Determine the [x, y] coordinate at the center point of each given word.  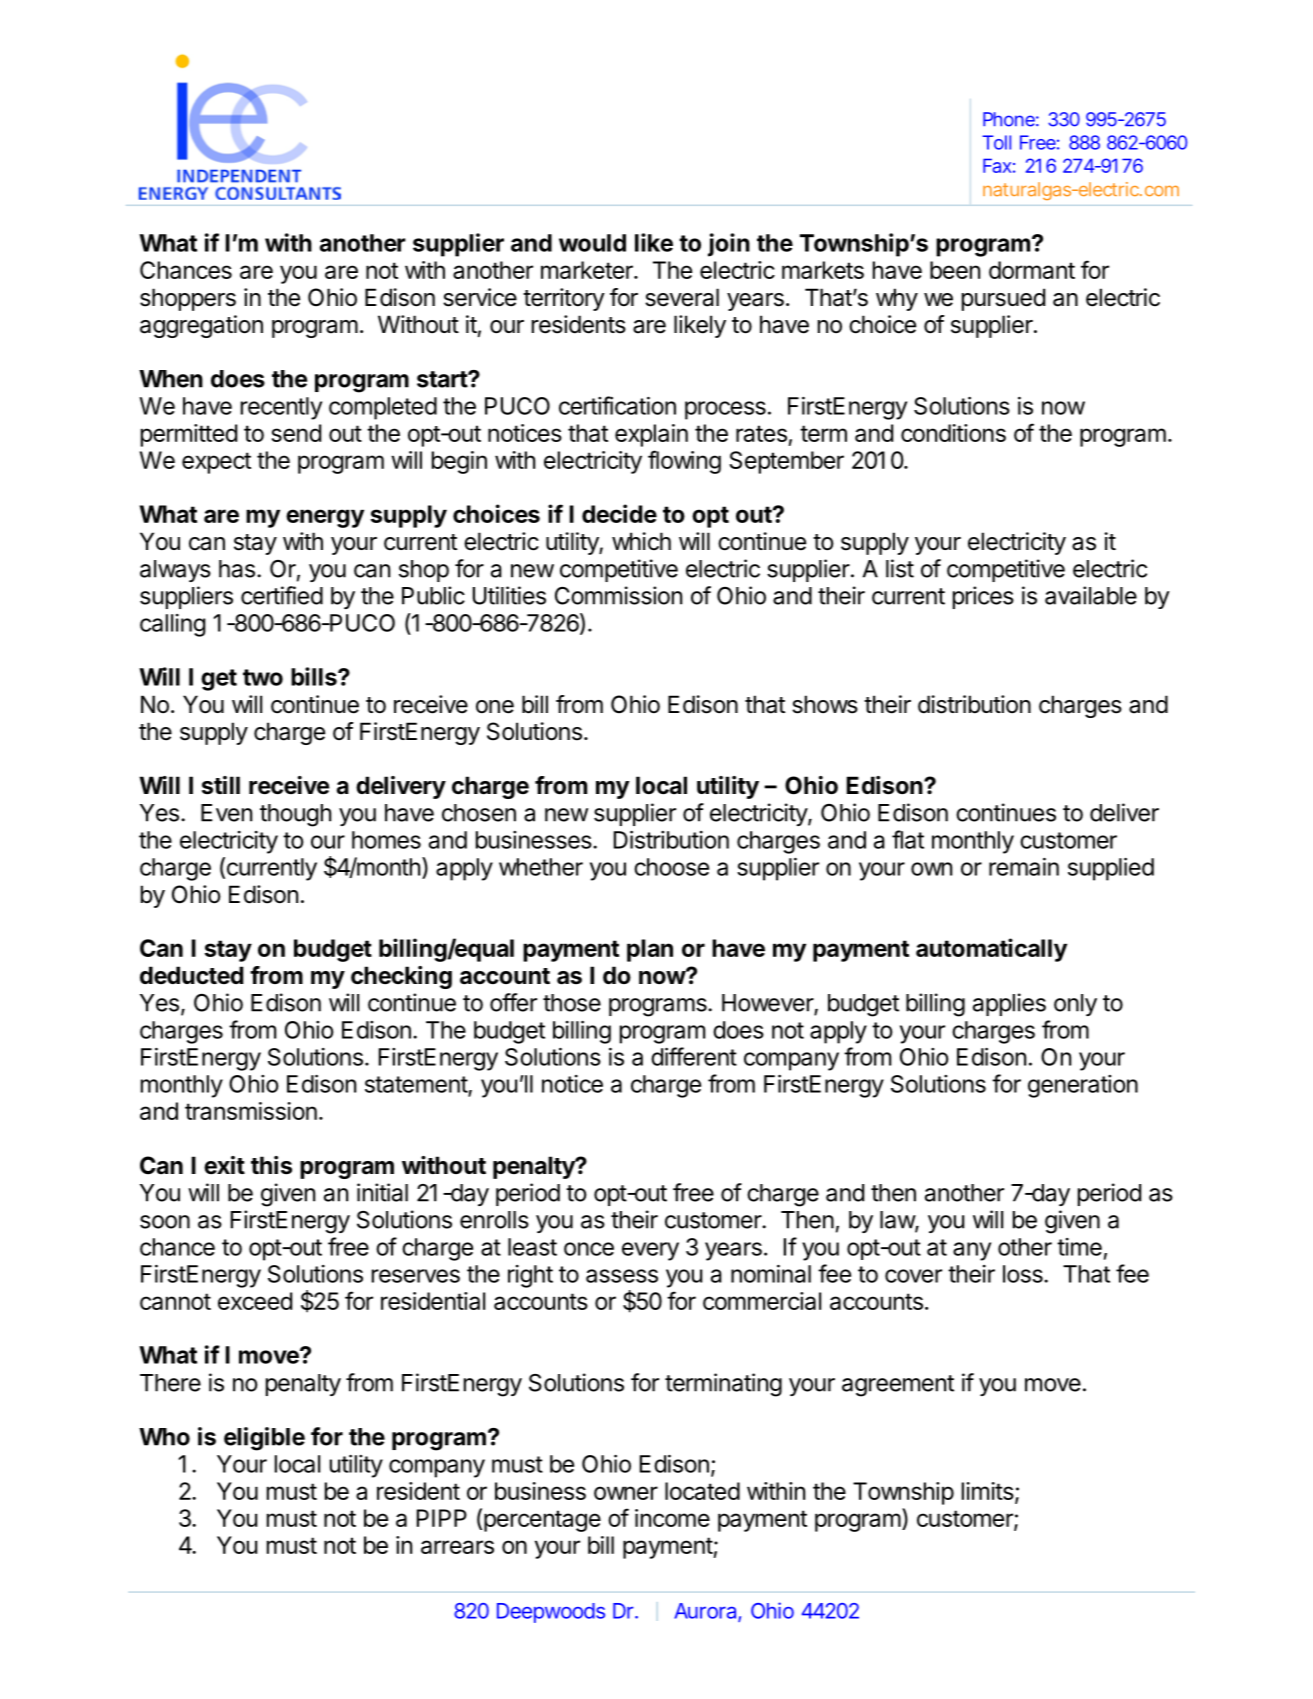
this [271, 1165]
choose [671, 867]
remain [1024, 867]
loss [1024, 1274]
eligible [264, 1439]
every [650, 1251]
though [295, 815]
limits [988, 1491]
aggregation [201, 326]
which [641, 541]
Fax [997, 165]
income [672, 1518]
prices [983, 597]
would [592, 243]
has [237, 569]
